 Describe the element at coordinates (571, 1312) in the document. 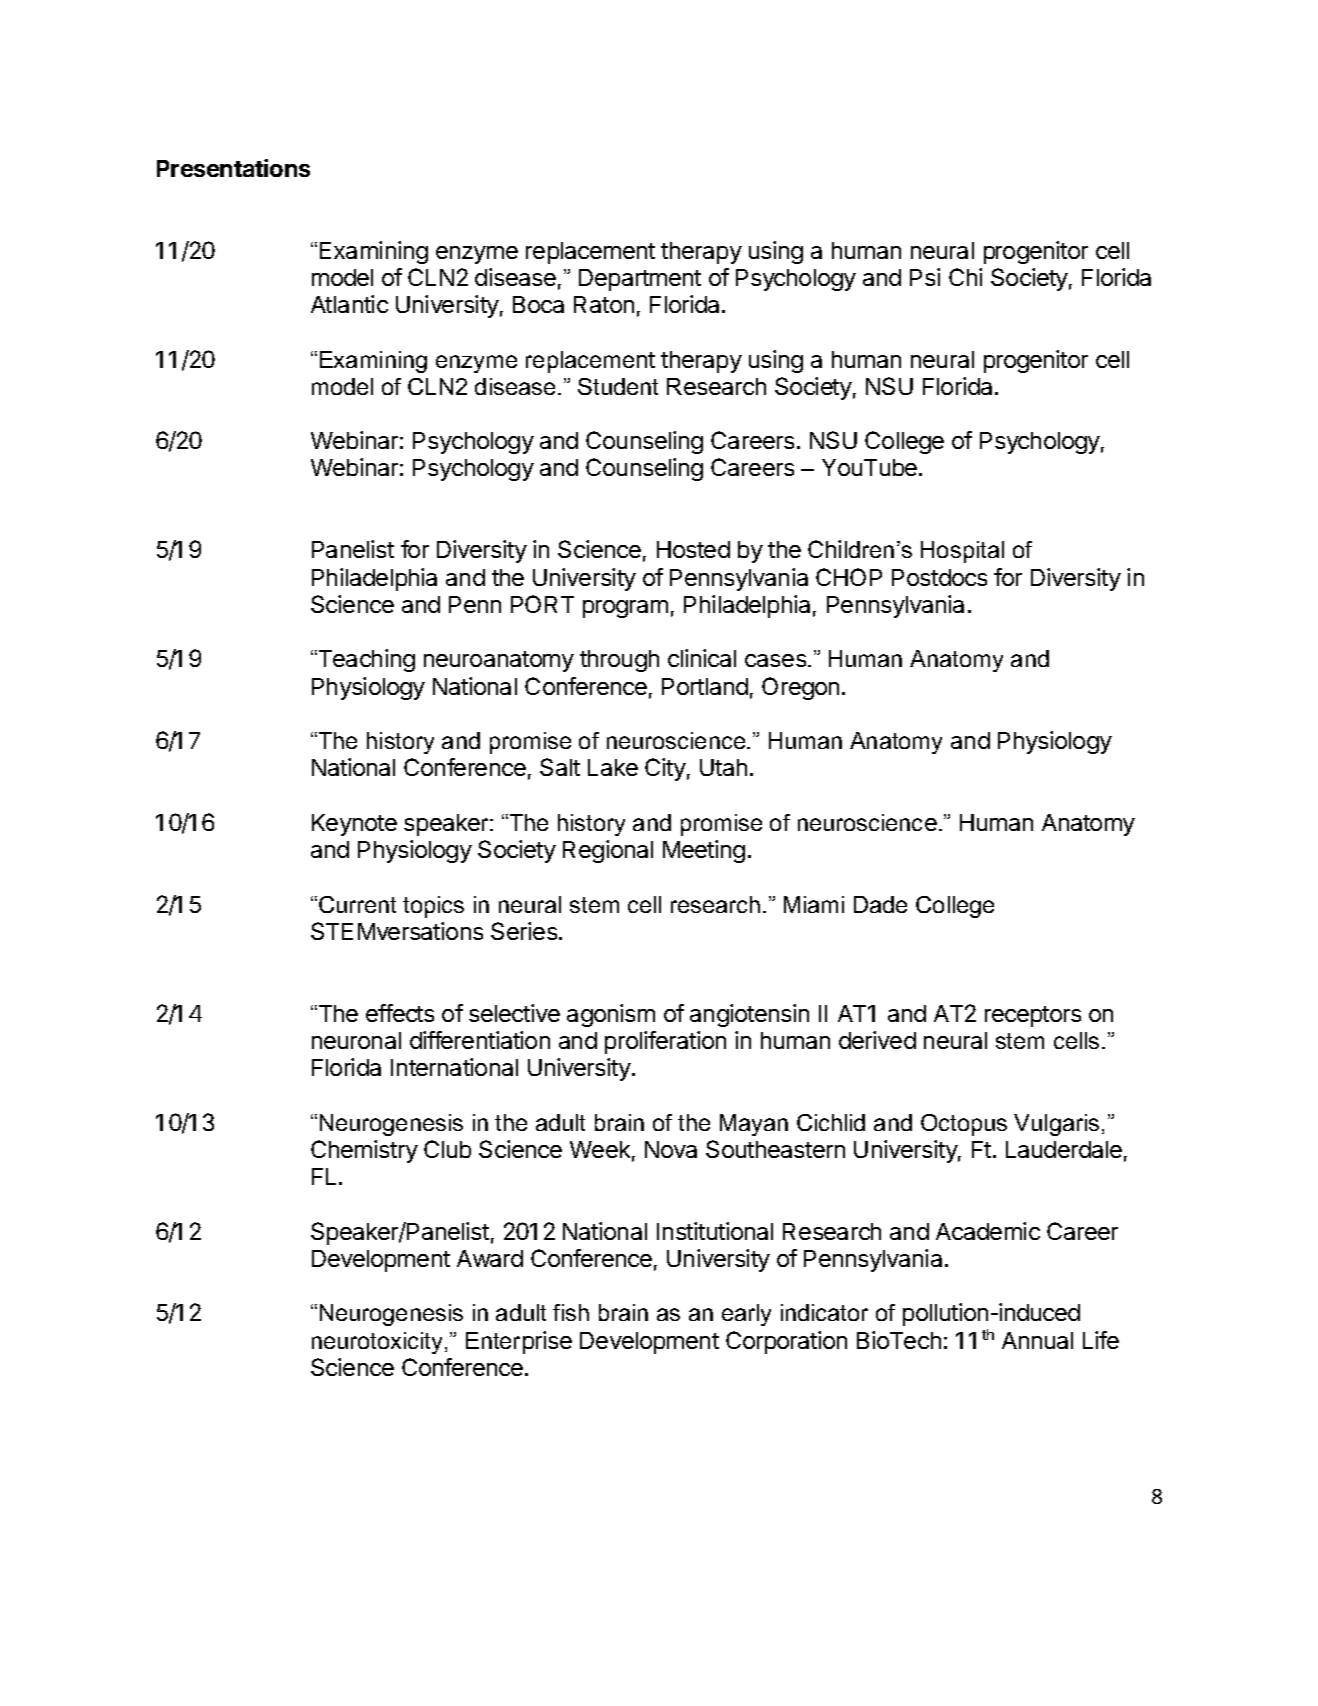

I see `fish` at that location.
